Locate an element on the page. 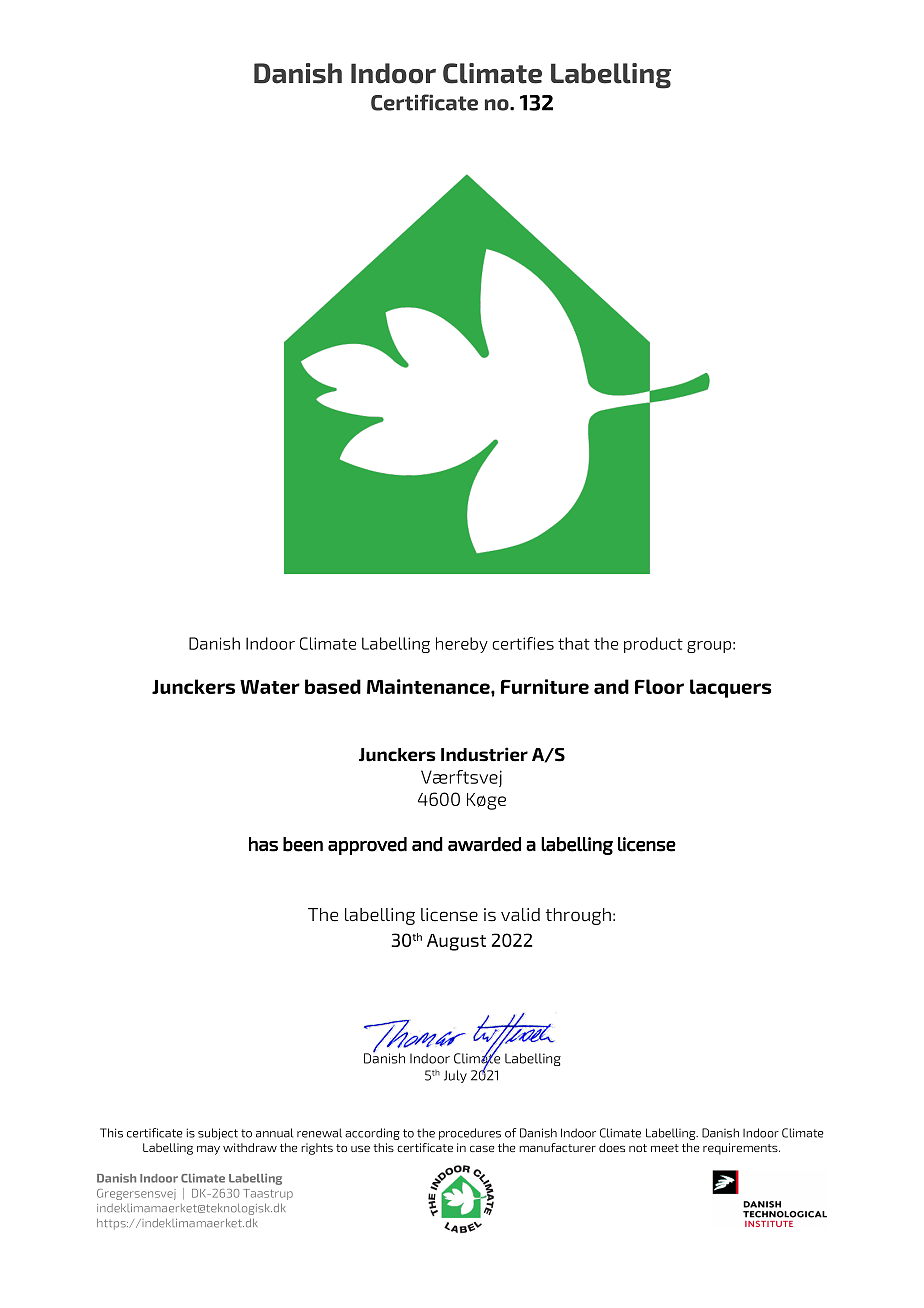  hereby is located at coordinates (462, 645).
